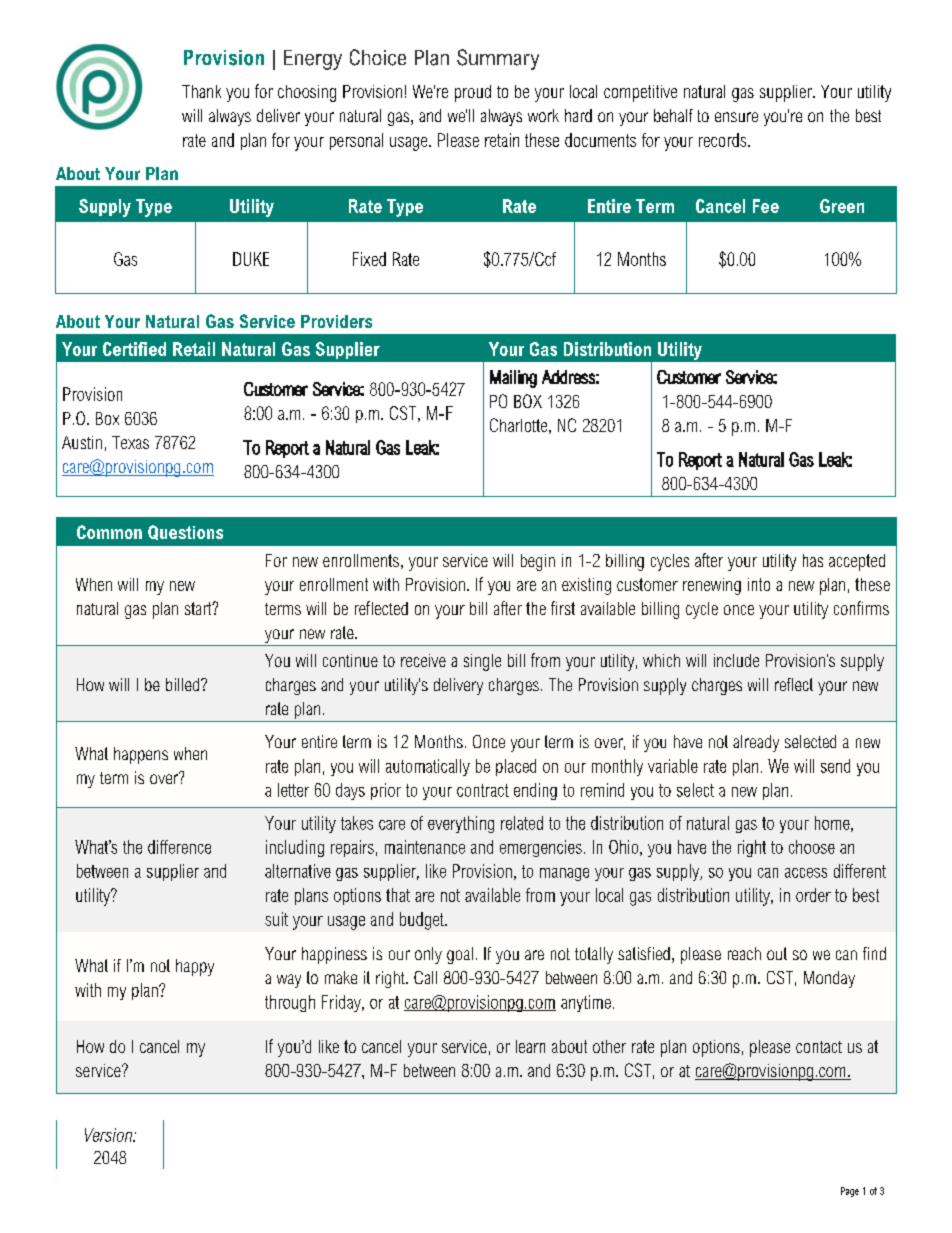  Describe the element at coordinates (179, 847) in the page. I see `difference` at that location.
